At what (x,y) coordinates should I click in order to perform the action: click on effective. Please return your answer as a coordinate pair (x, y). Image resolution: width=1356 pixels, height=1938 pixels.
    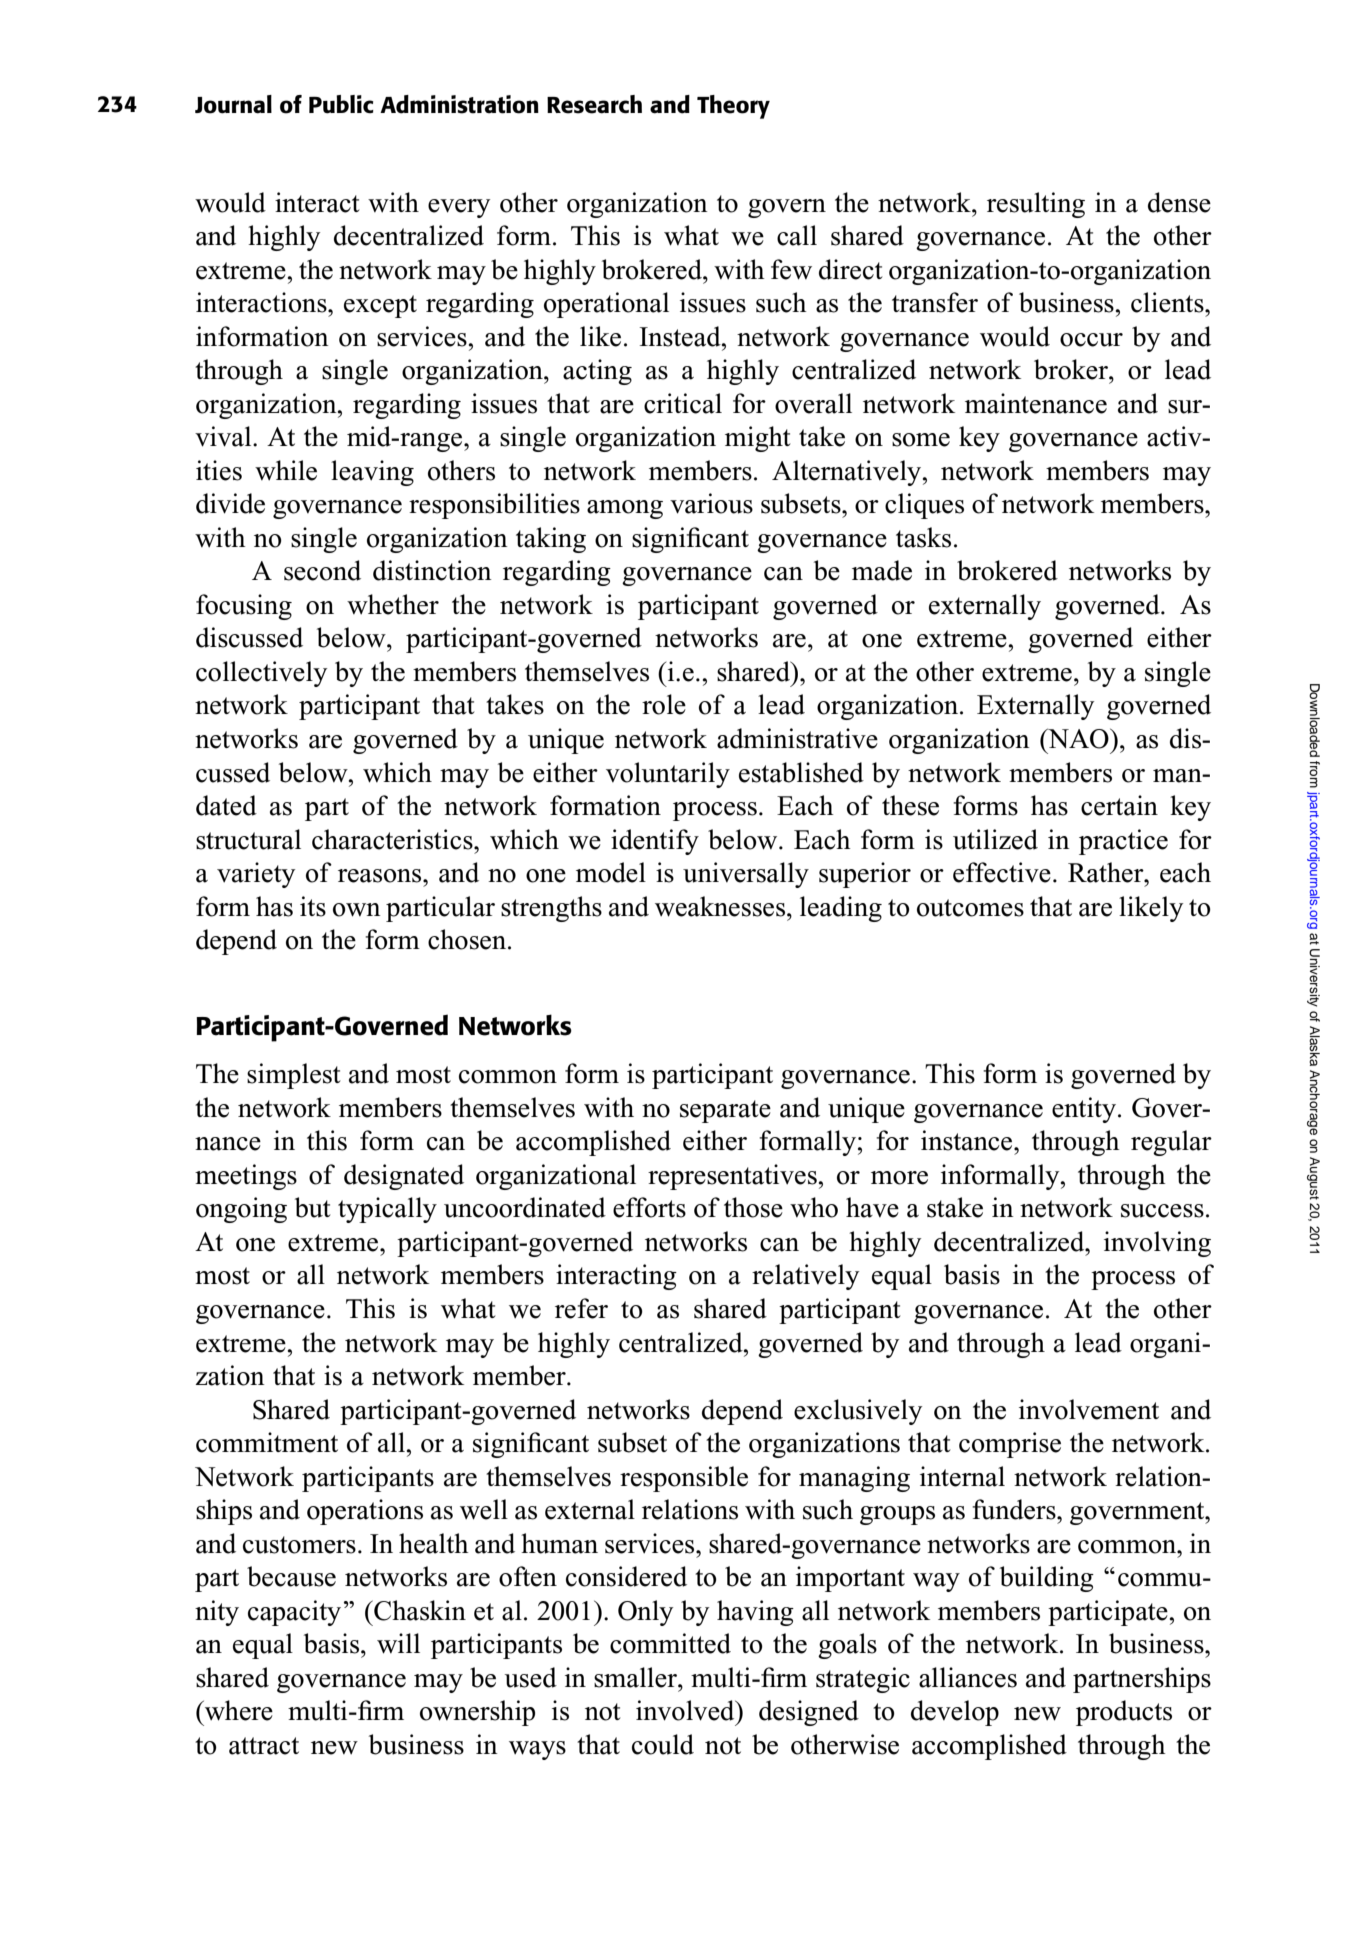
    Looking at the image, I should click on (1002, 872).
